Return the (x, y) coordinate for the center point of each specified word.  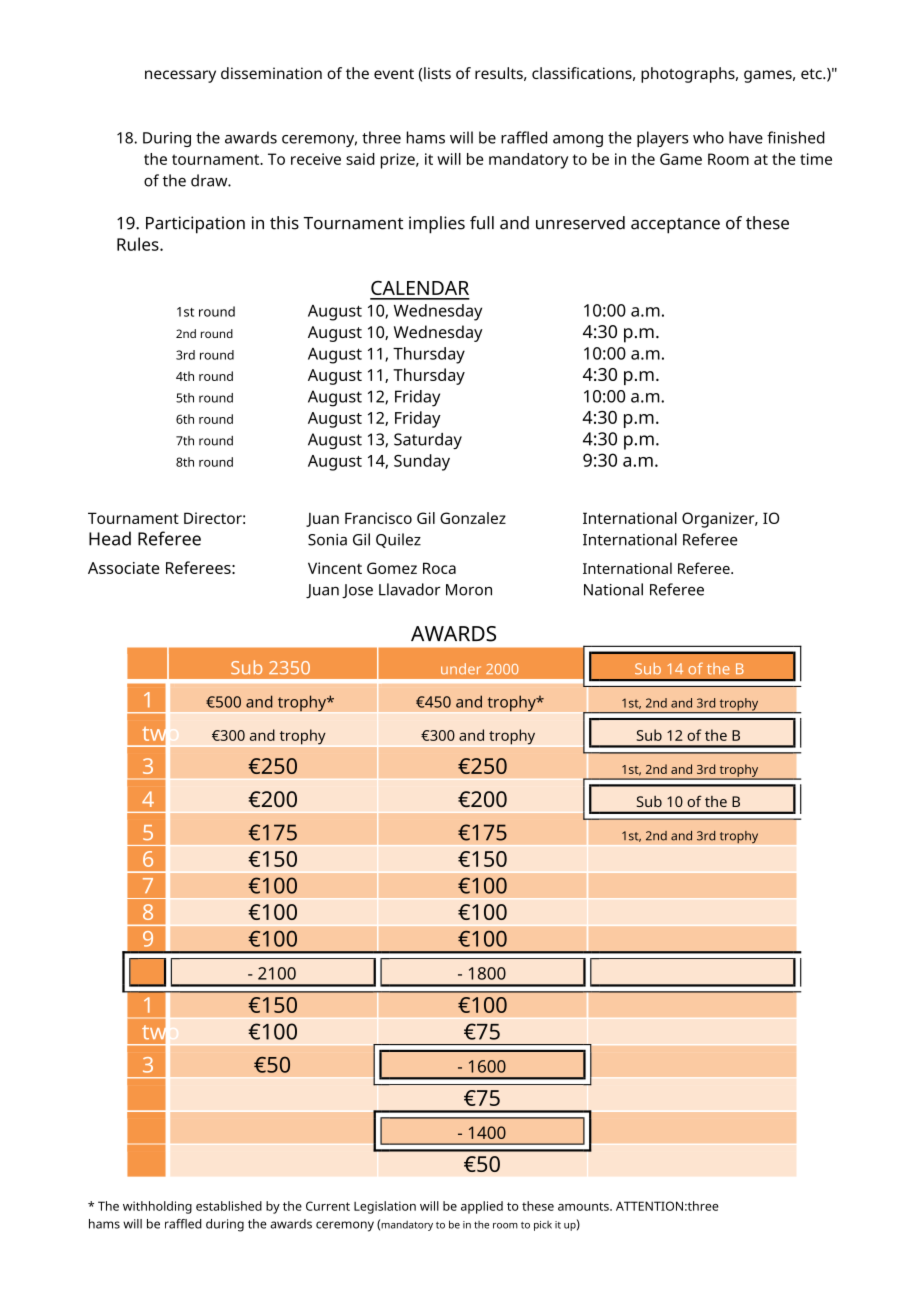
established (229, 1206)
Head (110, 538)
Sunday (422, 462)
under (461, 669)
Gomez (392, 568)
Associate (124, 568)
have (746, 137)
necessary (180, 76)
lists (437, 73)
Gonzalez (473, 518)
